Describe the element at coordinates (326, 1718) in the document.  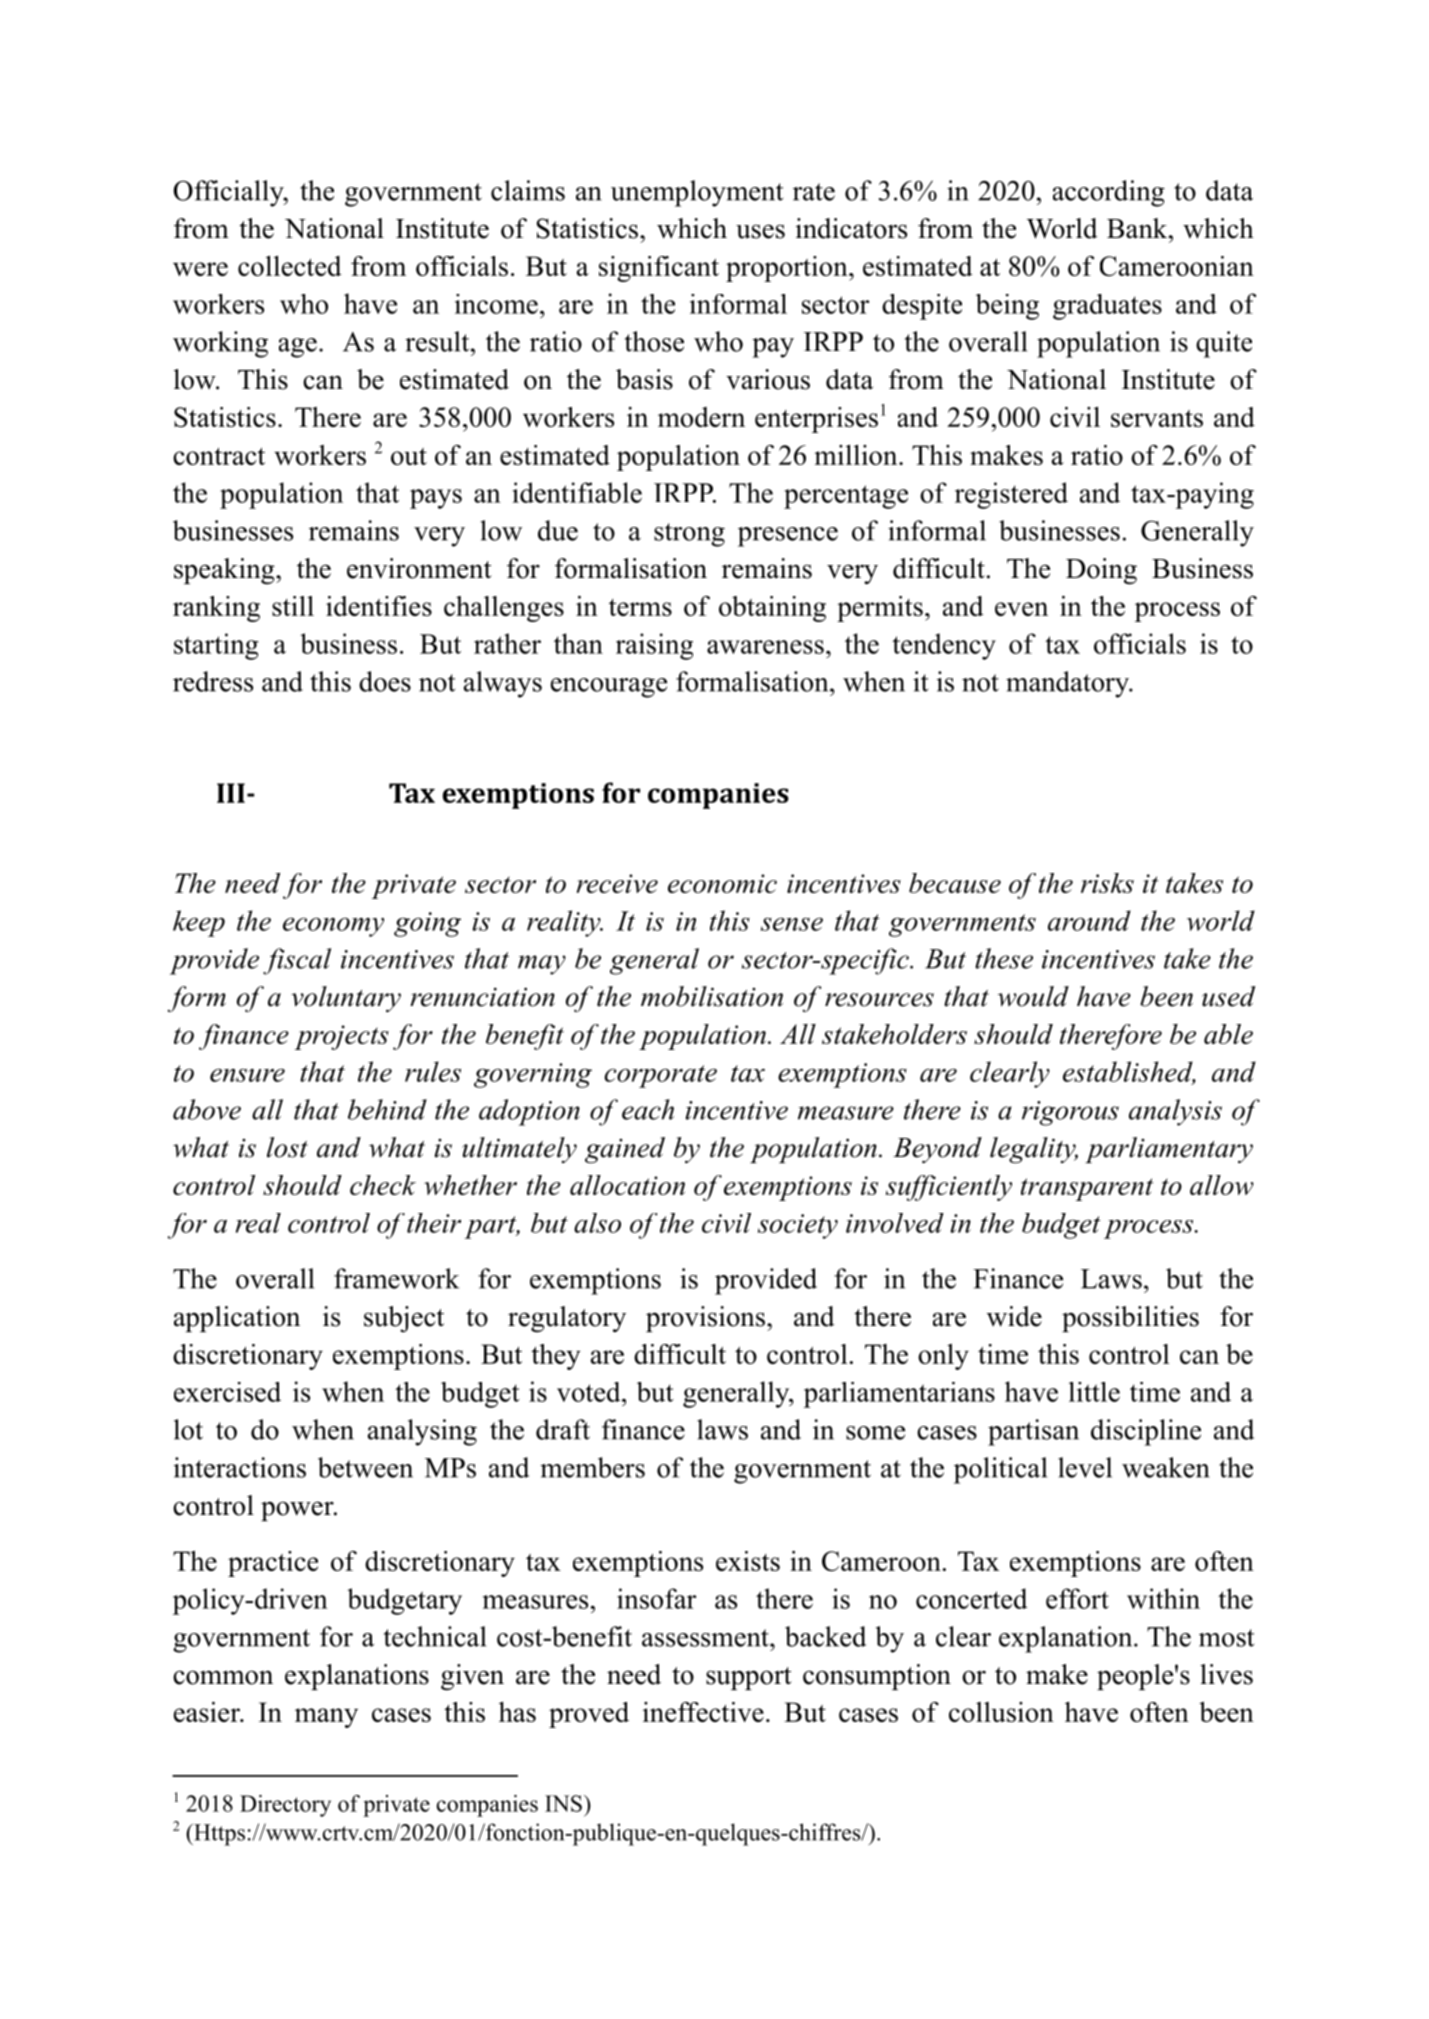
I see `many` at that location.
